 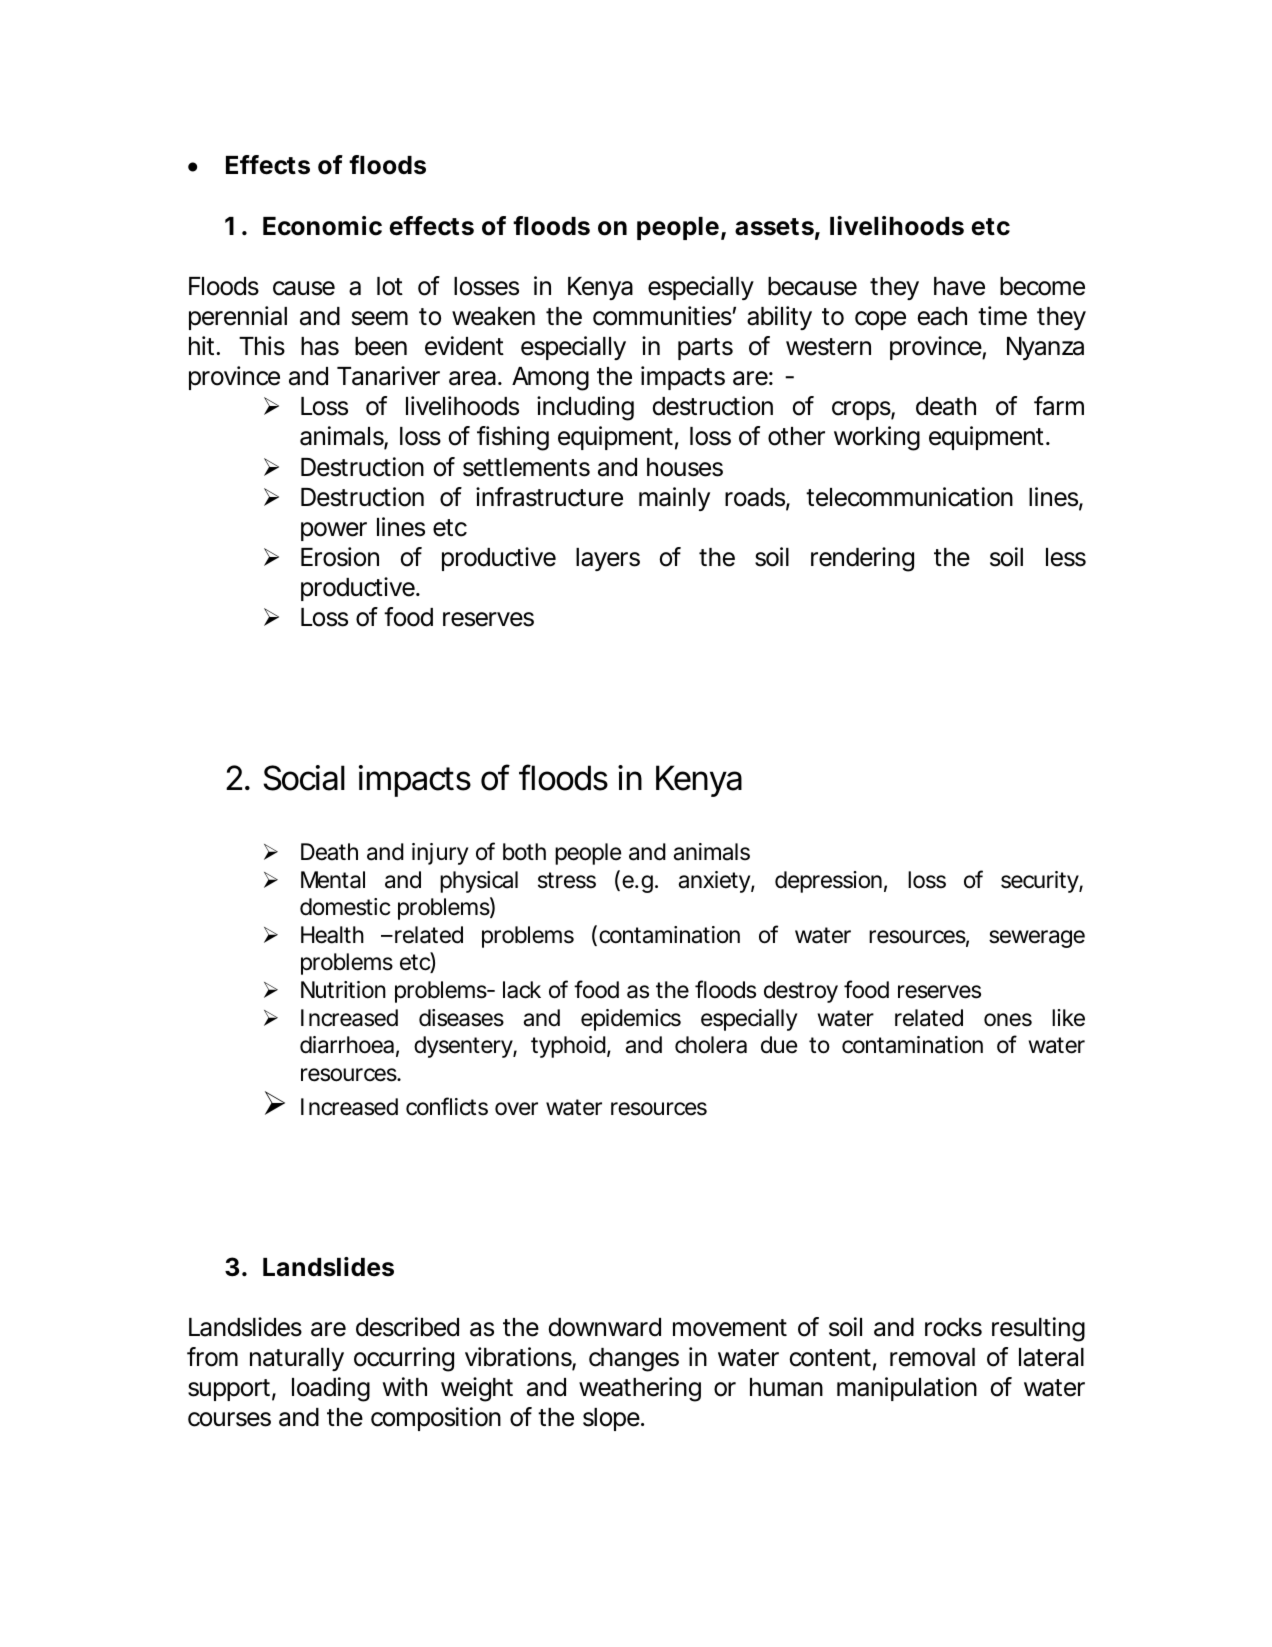 What do you see at coordinates (959, 286) in the document?
I see `have` at bounding box center [959, 286].
